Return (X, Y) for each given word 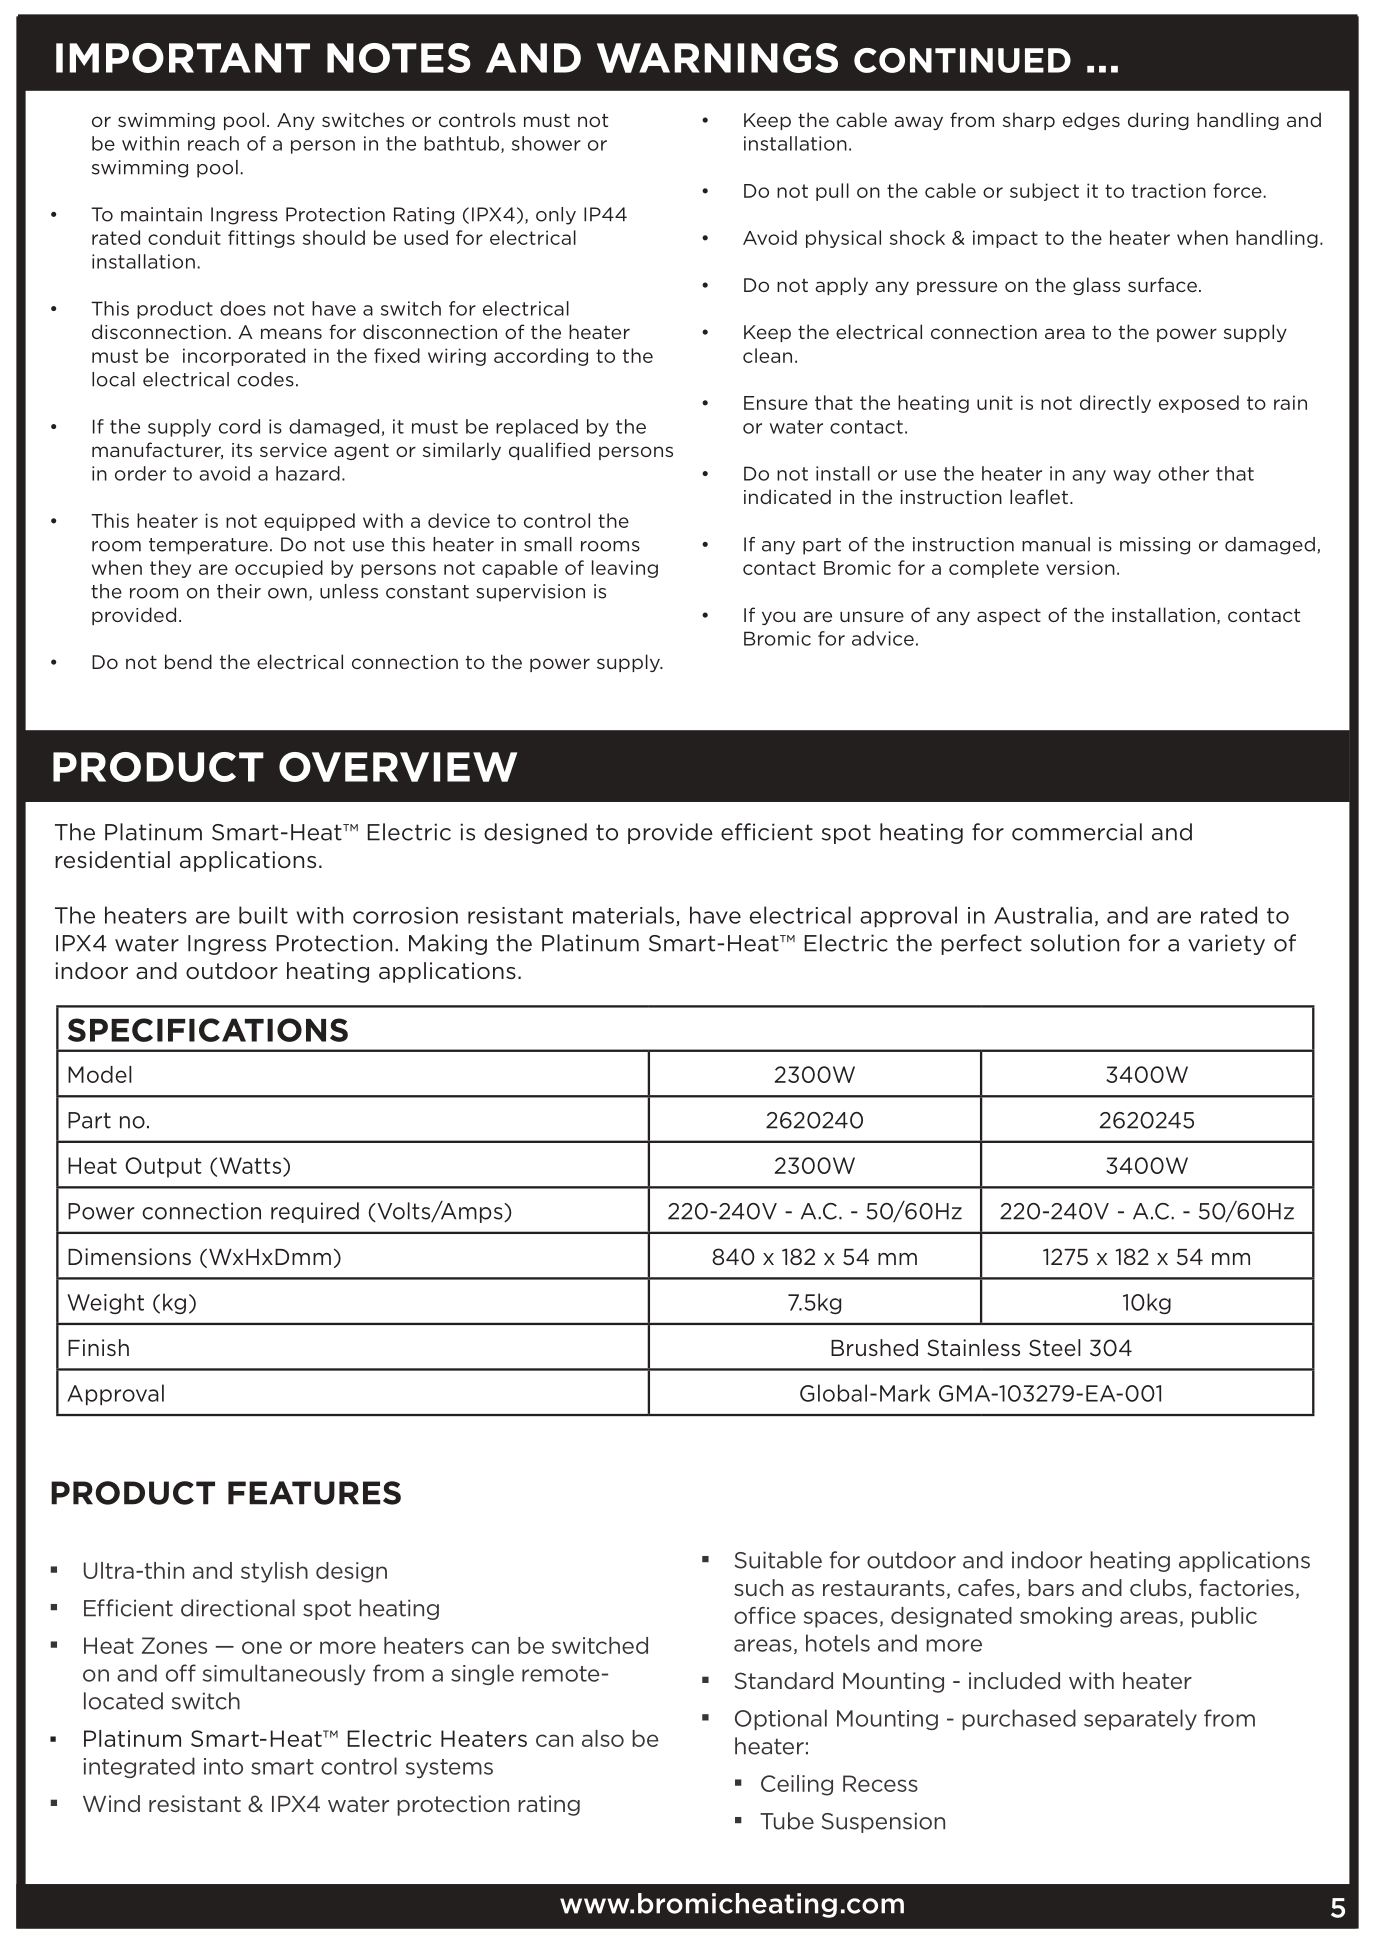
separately (1140, 1719)
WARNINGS (717, 58)
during (1158, 121)
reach (213, 143)
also (603, 1738)
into (223, 1766)
